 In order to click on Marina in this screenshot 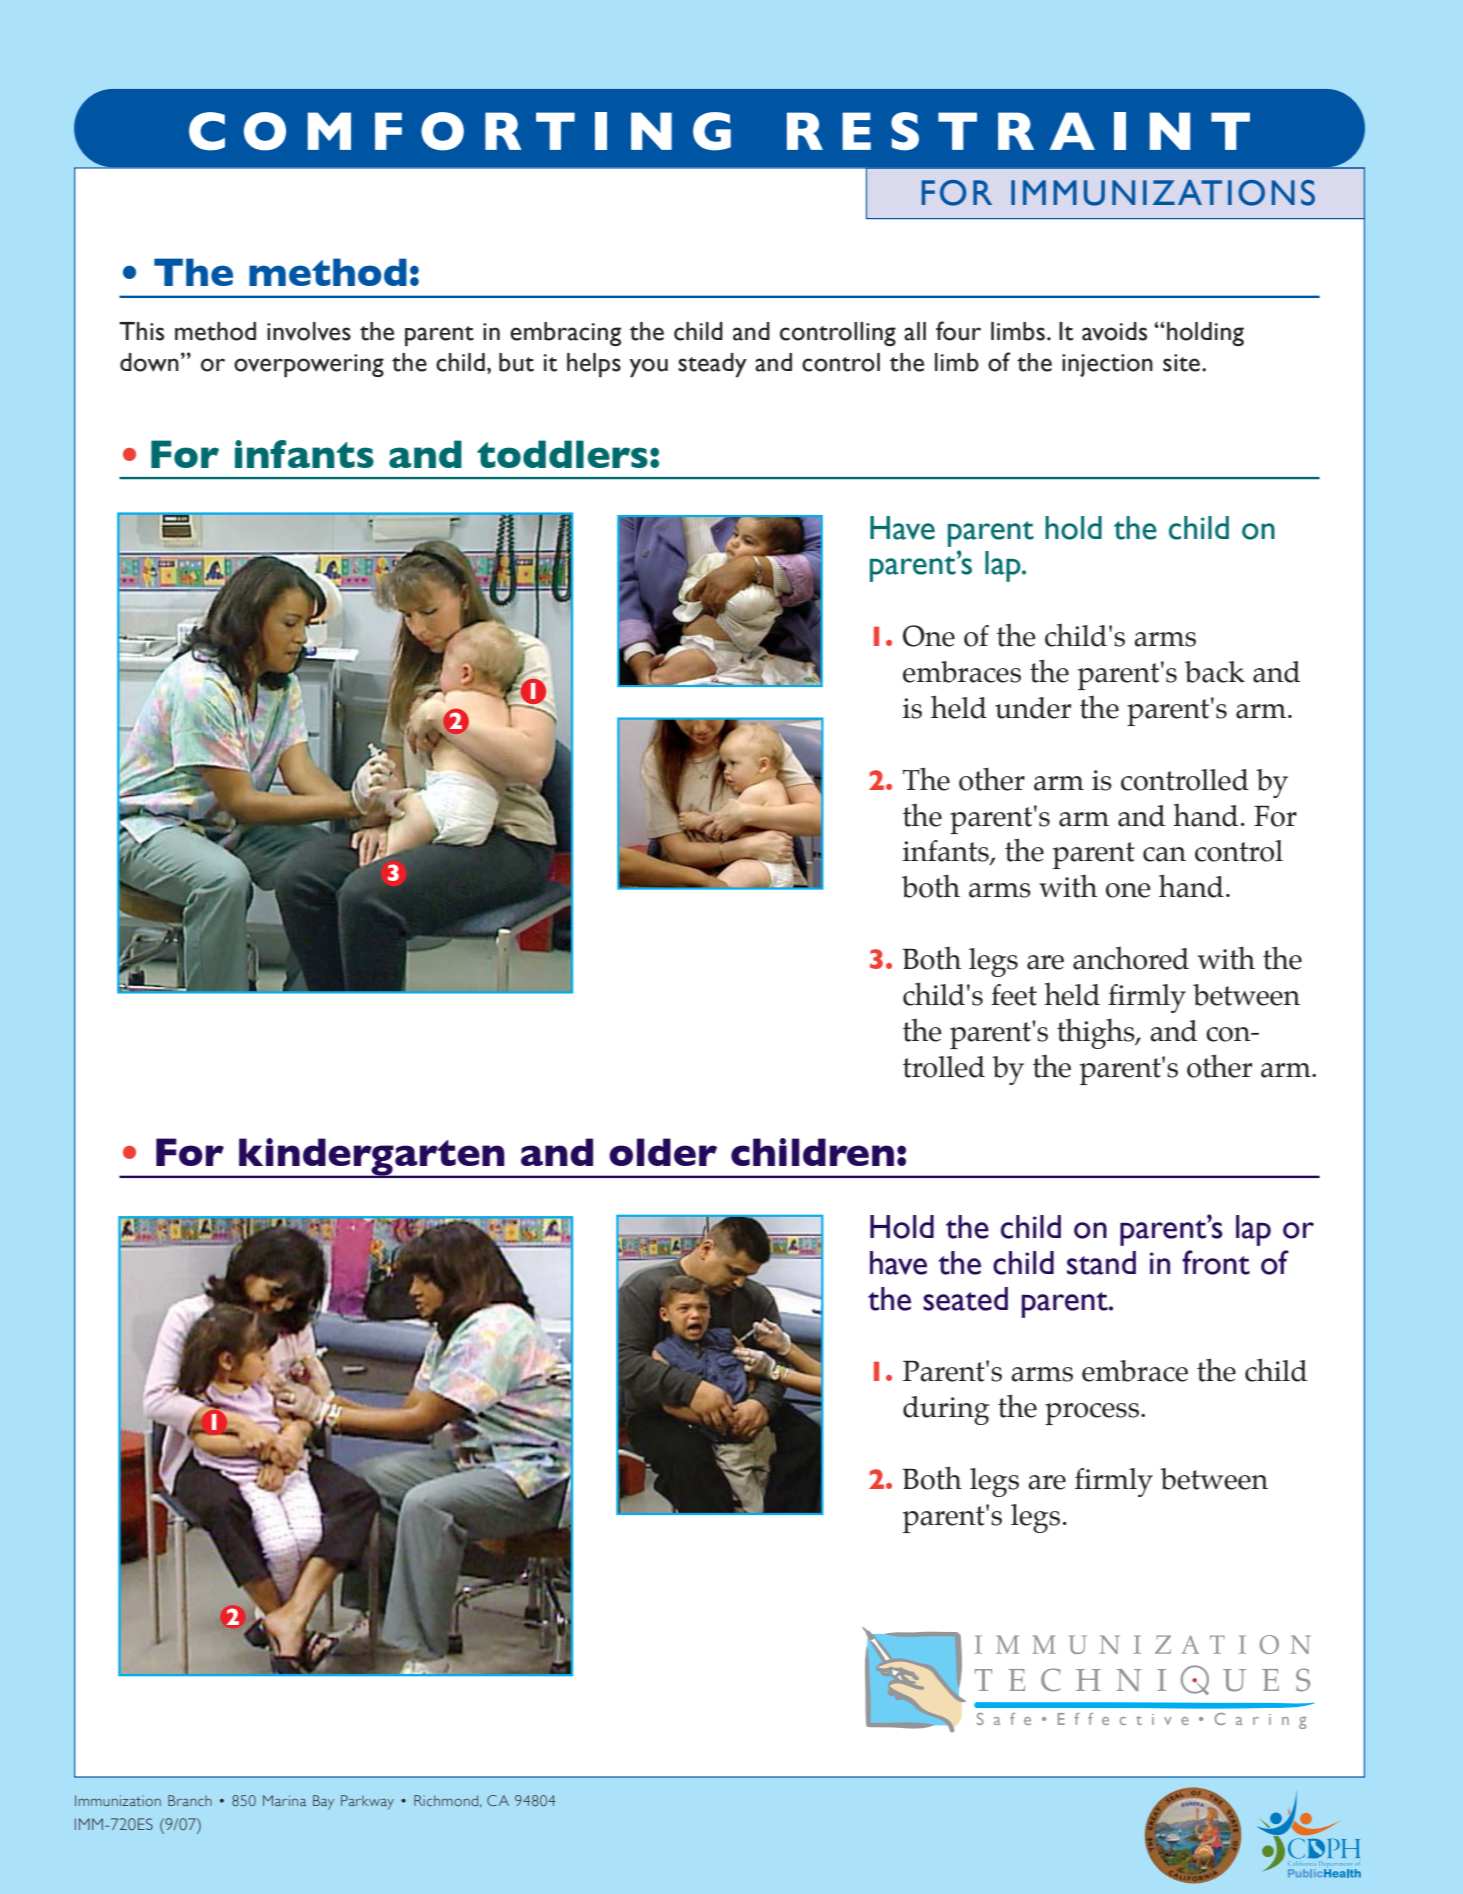, I will do `click(284, 1800)`.
